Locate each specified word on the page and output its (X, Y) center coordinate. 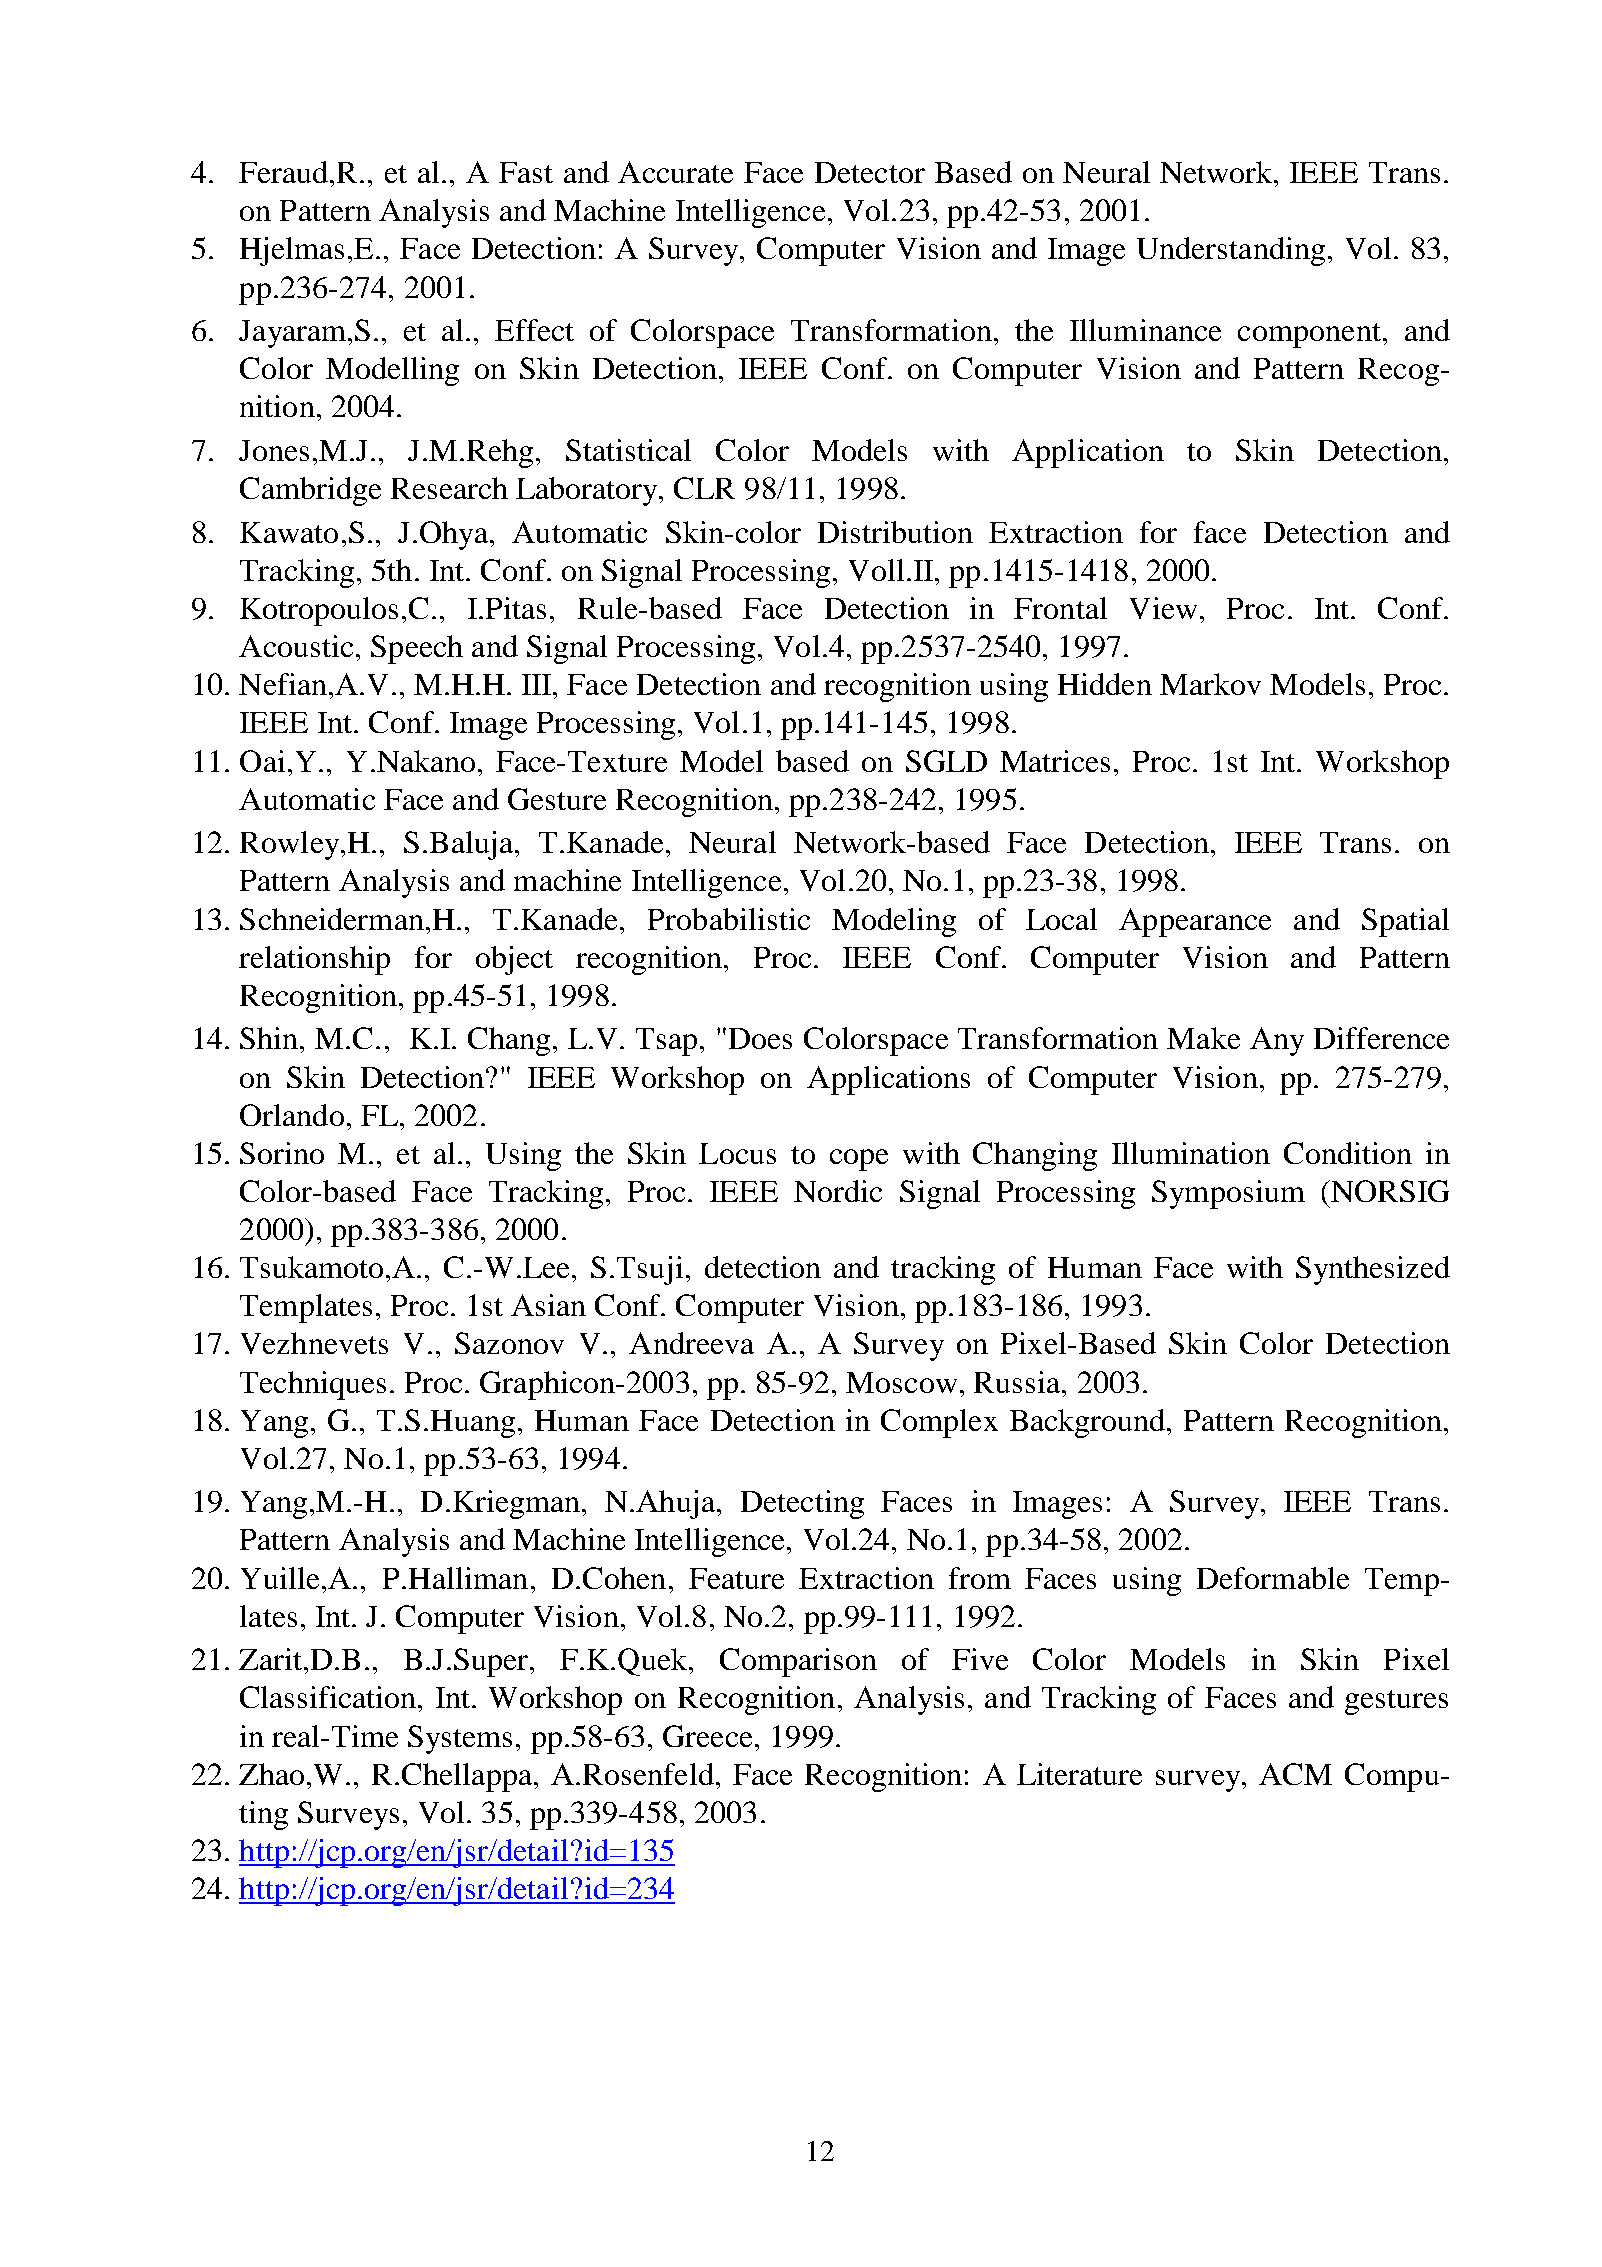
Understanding (1231, 251)
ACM (1295, 1774)
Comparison (798, 1662)
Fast (526, 172)
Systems (460, 1739)
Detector (870, 172)
